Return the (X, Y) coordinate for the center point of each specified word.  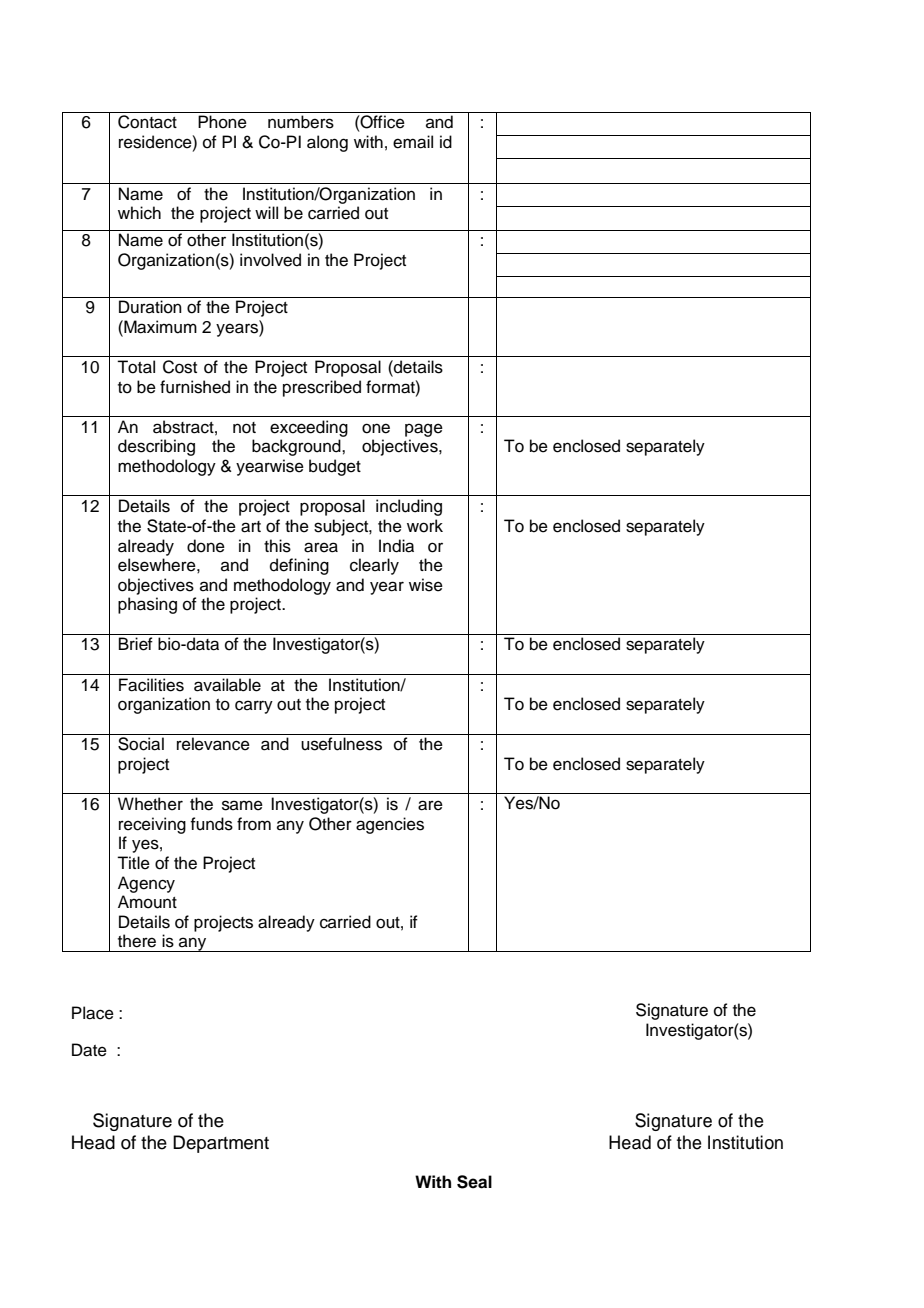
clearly (374, 566)
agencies (390, 825)
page (424, 430)
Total (136, 367)
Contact (147, 122)
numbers (301, 122)
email (413, 142)
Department (221, 1144)
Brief (136, 644)
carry (254, 707)
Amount (147, 902)
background (297, 447)
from (254, 824)
